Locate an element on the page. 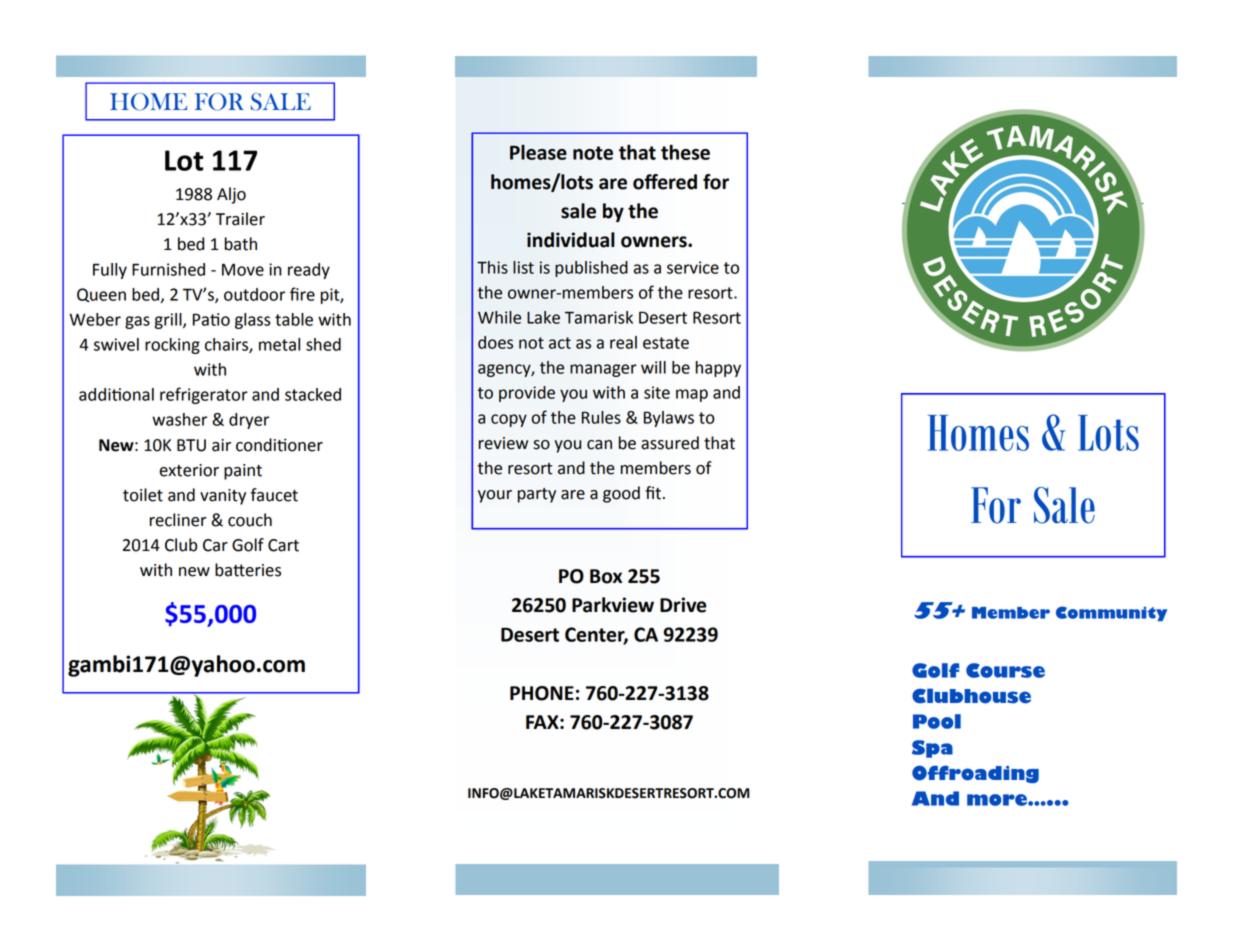 The height and width of the document is (952, 1233). Box is located at coordinates (606, 576).
